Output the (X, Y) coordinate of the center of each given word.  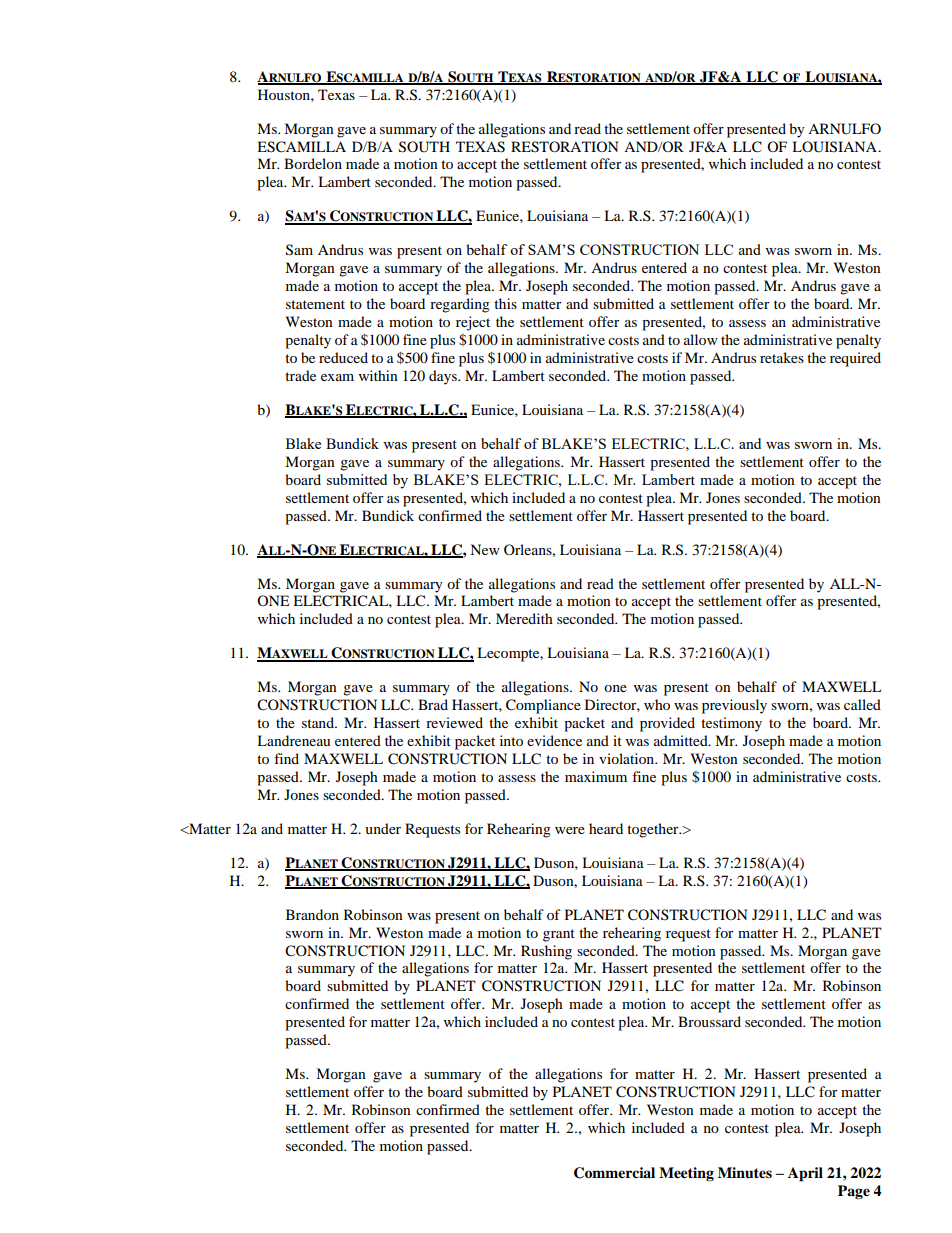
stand (319, 722)
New (485, 549)
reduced (343, 357)
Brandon (312, 914)
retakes (782, 357)
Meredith (524, 618)
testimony (731, 724)
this (505, 303)
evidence (554, 740)
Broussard (709, 1021)
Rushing (546, 952)
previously (734, 706)
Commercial (614, 1173)
